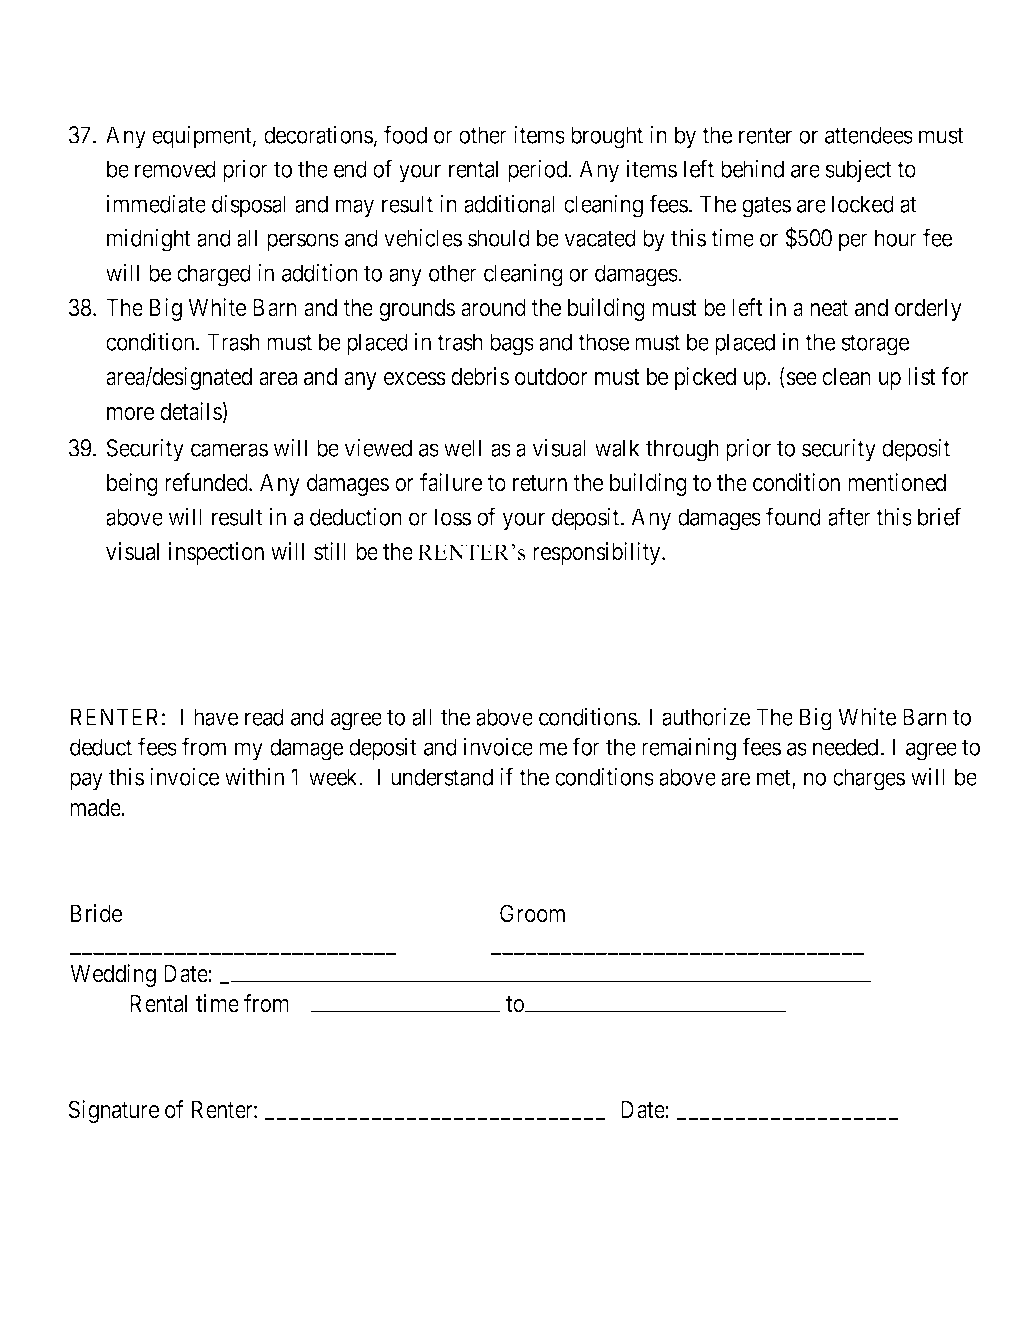  Describe the element at coordinates (849, 516) in the screenshot. I see `after` at that location.
